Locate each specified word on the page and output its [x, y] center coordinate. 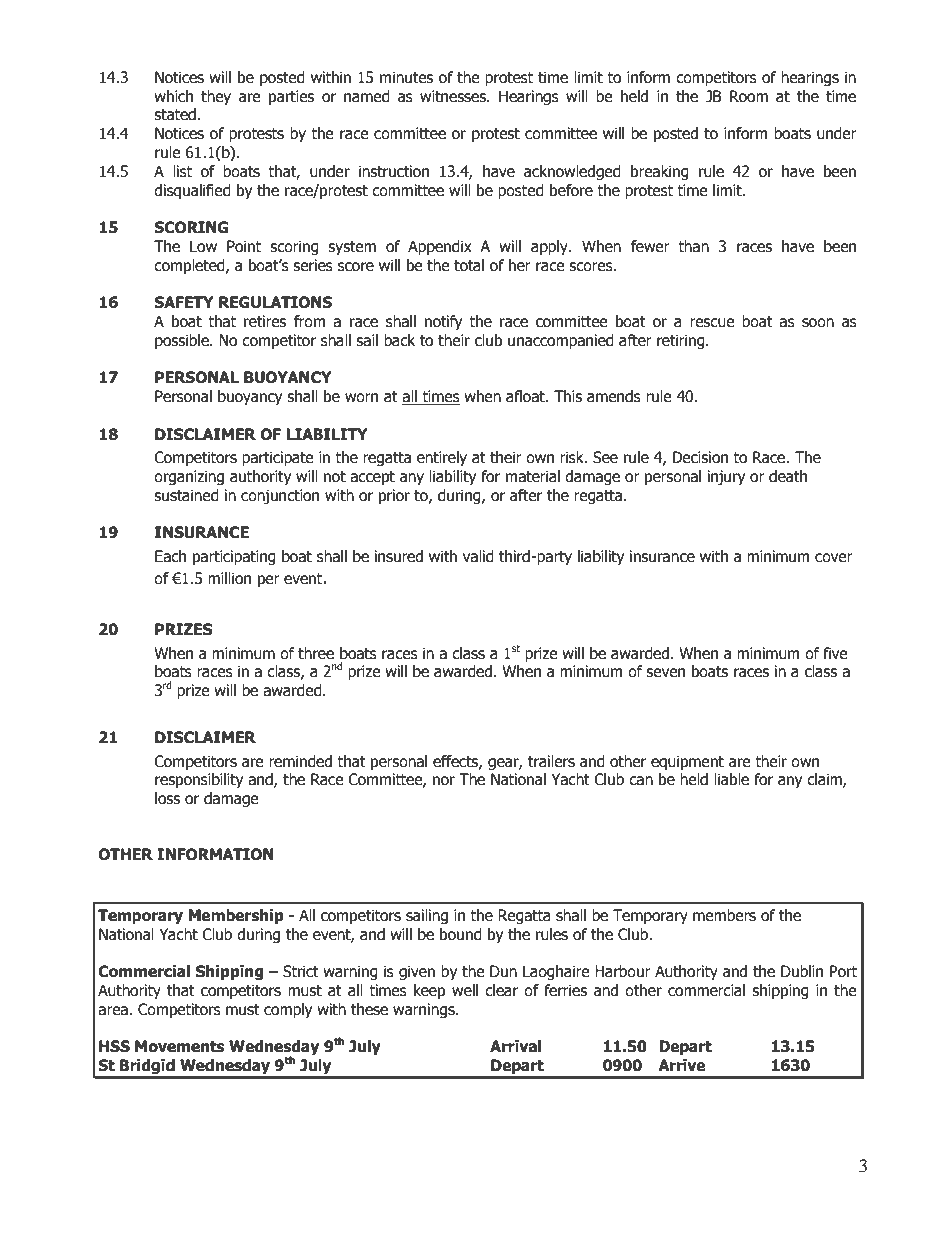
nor [444, 781]
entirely [442, 458]
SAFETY [183, 302]
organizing [189, 477]
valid [478, 556]
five [835, 653]
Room [749, 96]
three [316, 653]
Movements [179, 1046]
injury [726, 477]
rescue [712, 323]
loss [167, 798]
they [216, 97]
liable [731, 779]
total [469, 265]
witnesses [454, 96]
